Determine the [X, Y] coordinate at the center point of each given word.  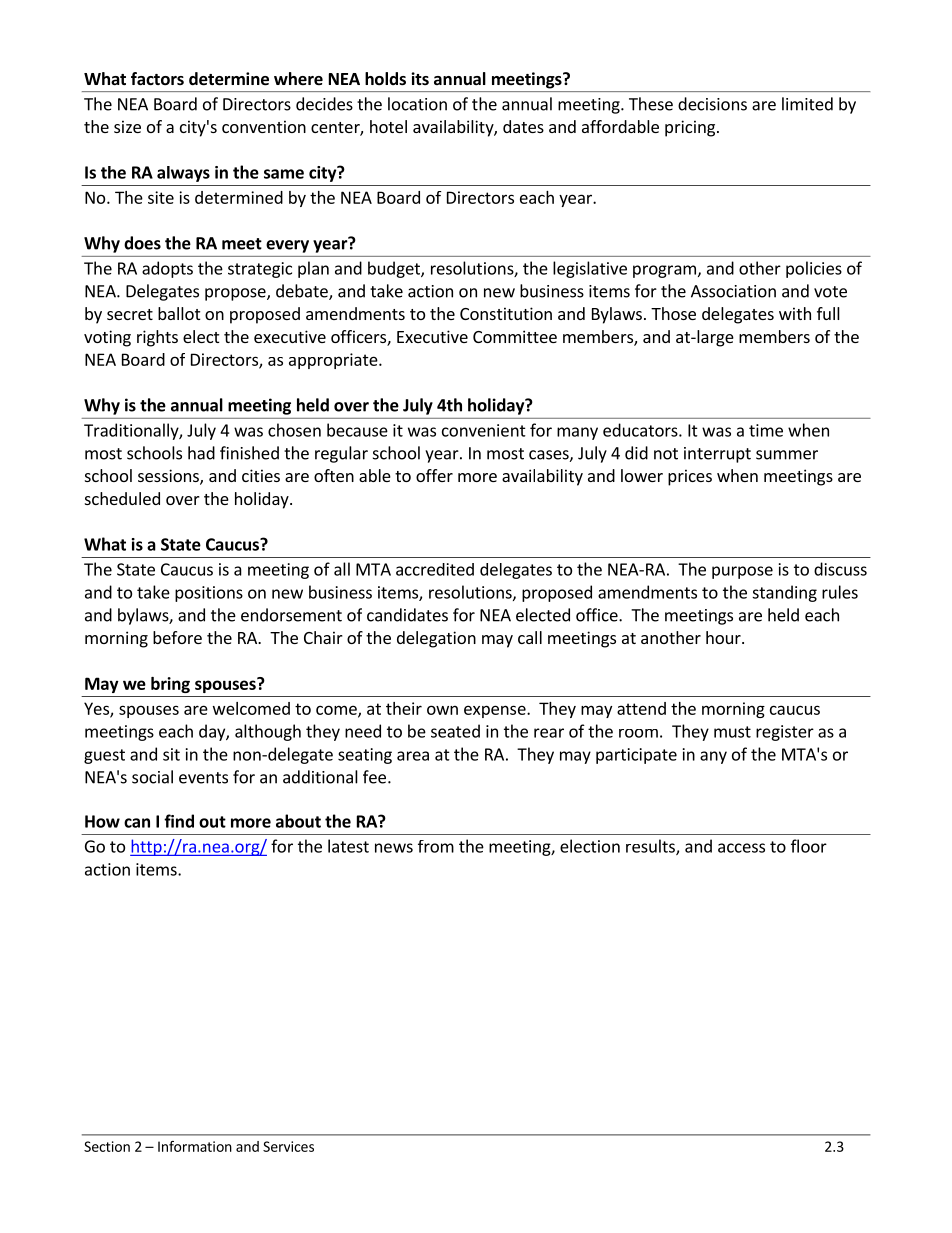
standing [784, 593]
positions [209, 594]
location [417, 104]
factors [157, 79]
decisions [712, 104]
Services [288, 1146]
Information [195, 1146]
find [179, 821]
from [436, 846]
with [795, 313]
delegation [436, 639]
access [741, 848]
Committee [515, 336]
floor [809, 846]
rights [157, 338]
